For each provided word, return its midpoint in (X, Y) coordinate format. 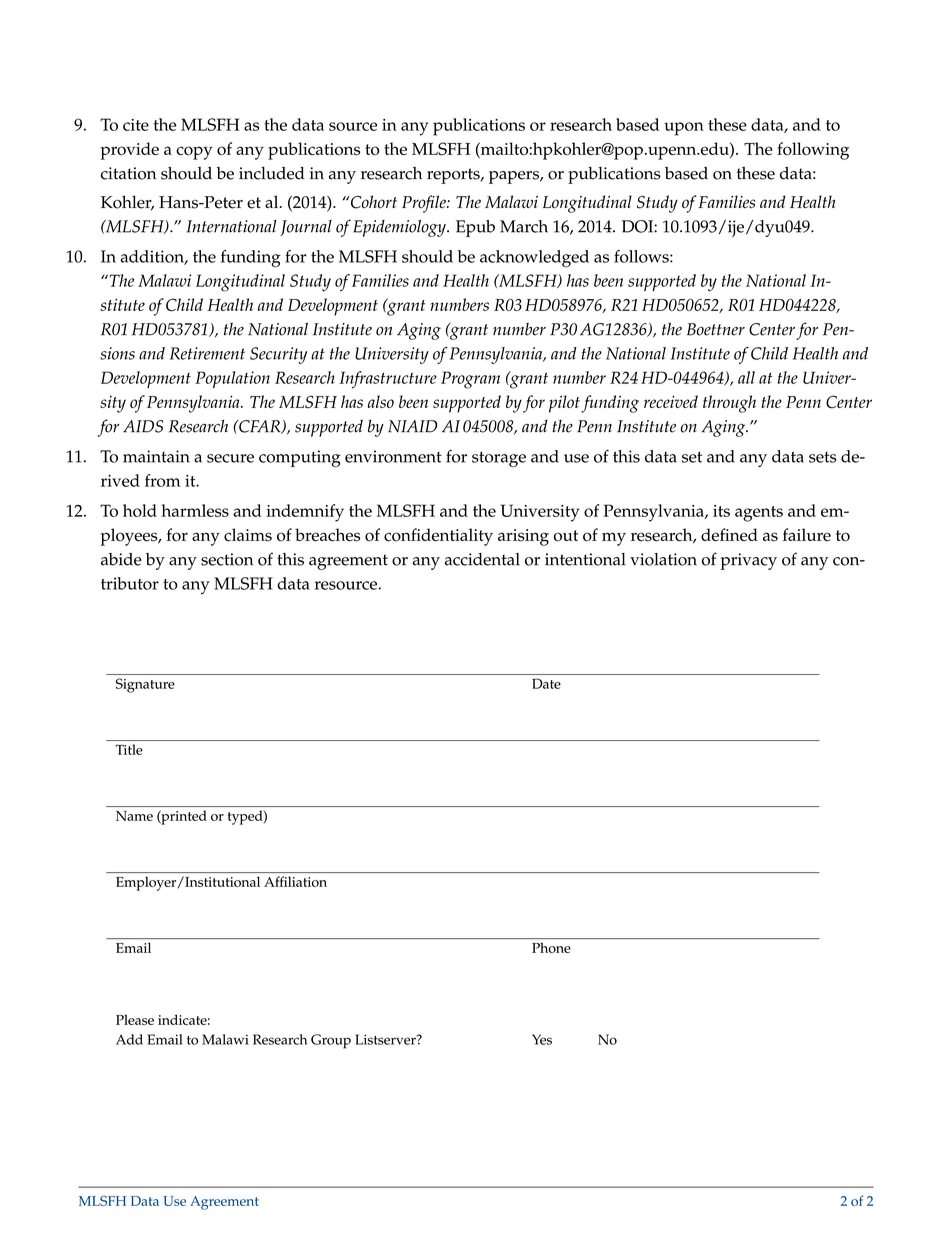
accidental (482, 559)
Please (135, 1019)
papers (515, 177)
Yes (542, 1039)
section (227, 559)
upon (684, 129)
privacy (748, 561)
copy (194, 153)
